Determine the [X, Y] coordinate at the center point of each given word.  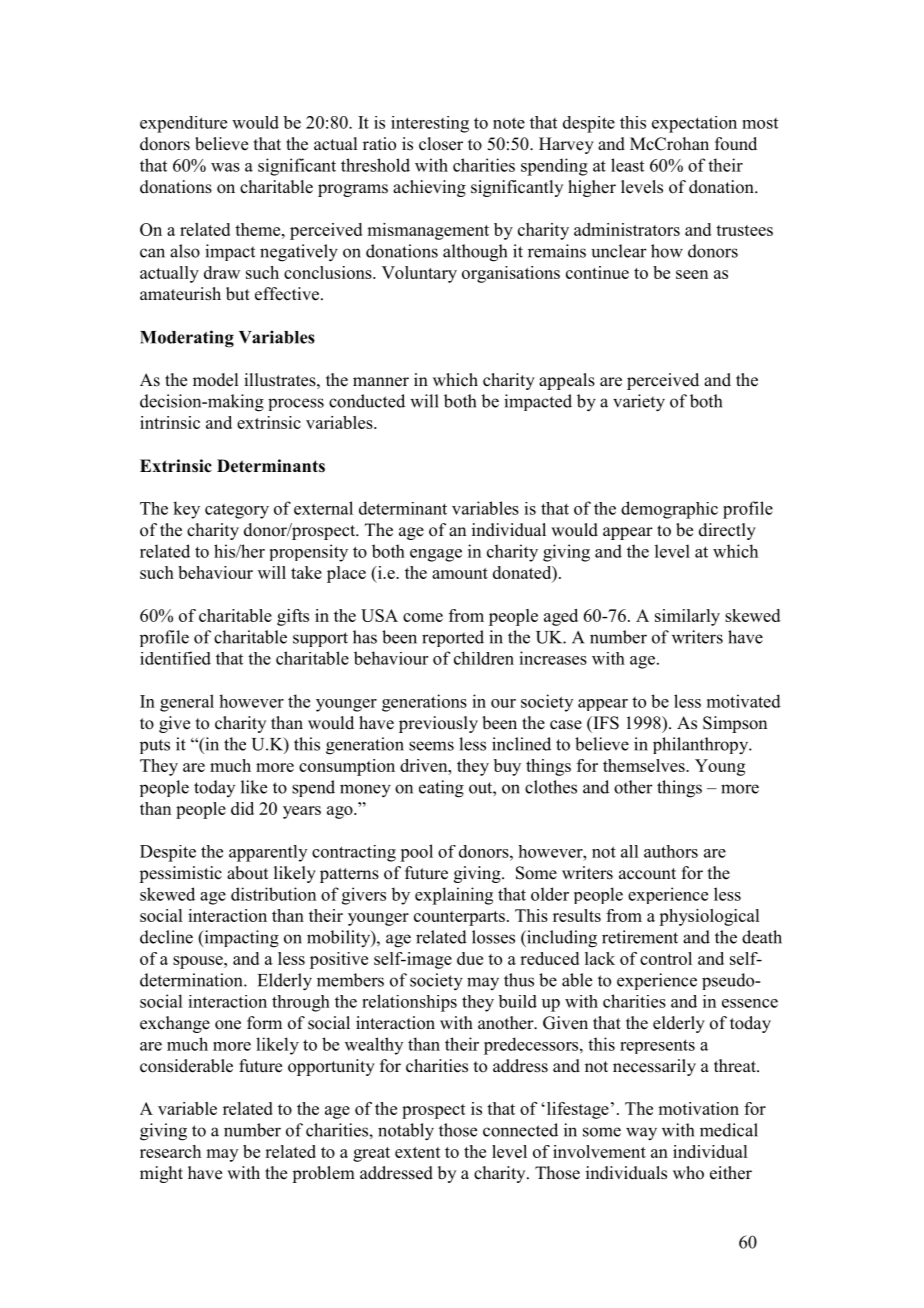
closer [441, 144]
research [170, 1151]
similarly [687, 617]
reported [453, 638]
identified [175, 658]
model [215, 380]
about [247, 873]
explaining [454, 896]
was [225, 167]
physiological [709, 917]
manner [381, 382]
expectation [694, 124]
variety [639, 403]
